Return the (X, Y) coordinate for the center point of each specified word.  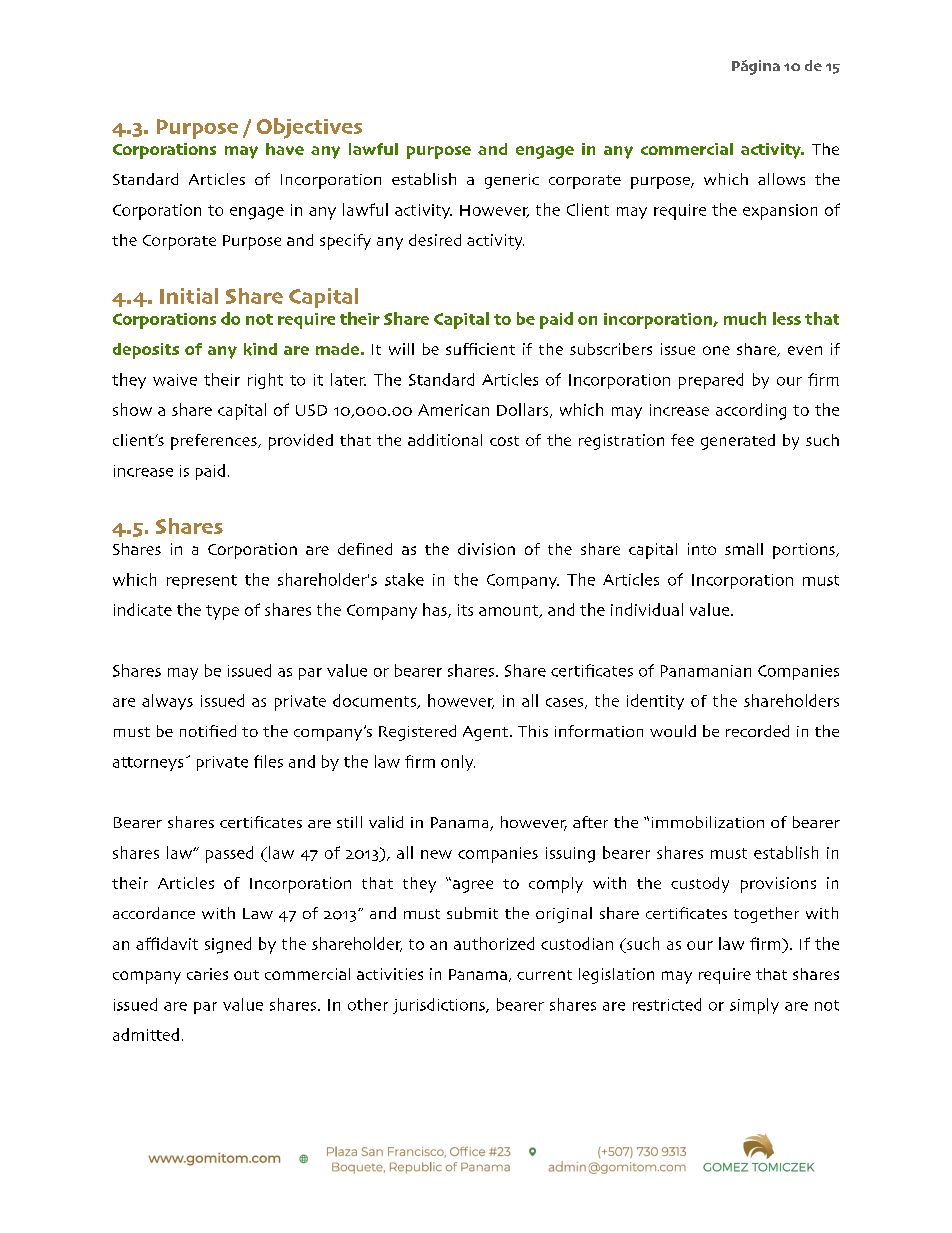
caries (207, 974)
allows (781, 179)
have (285, 149)
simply (754, 1006)
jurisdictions (440, 1006)
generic (512, 181)
